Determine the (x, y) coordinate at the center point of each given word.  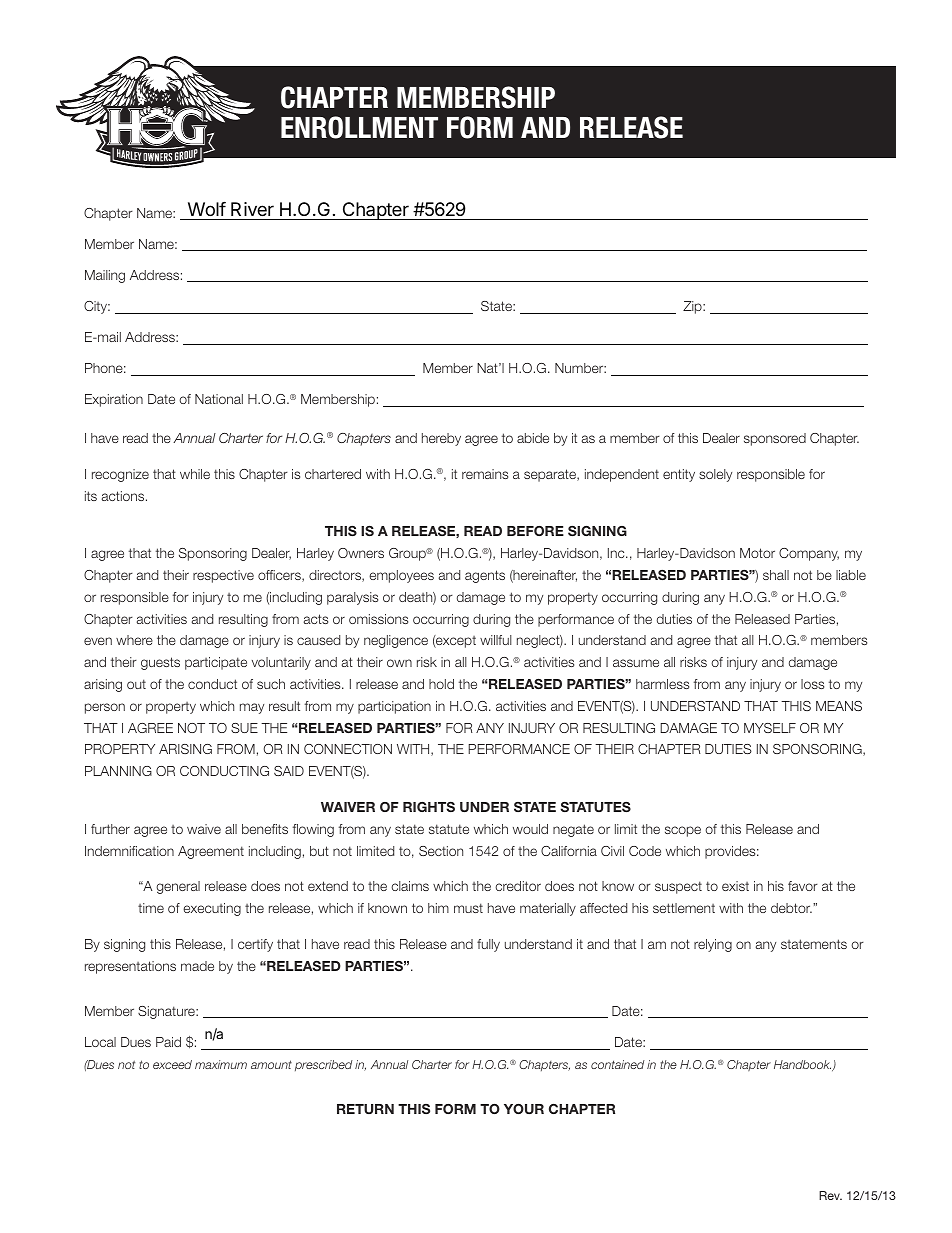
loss (812, 684)
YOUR (524, 1109)
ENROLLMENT (359, 127)
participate (216, 663)
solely (715, 475)
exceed (172, 1064)
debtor (791, 908)
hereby (441, 439)
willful (496, 640)
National (219, 399)
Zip (693, 307)
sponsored (775, 439)
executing (212, 909)
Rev (830, 1195)
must (468, 908)
